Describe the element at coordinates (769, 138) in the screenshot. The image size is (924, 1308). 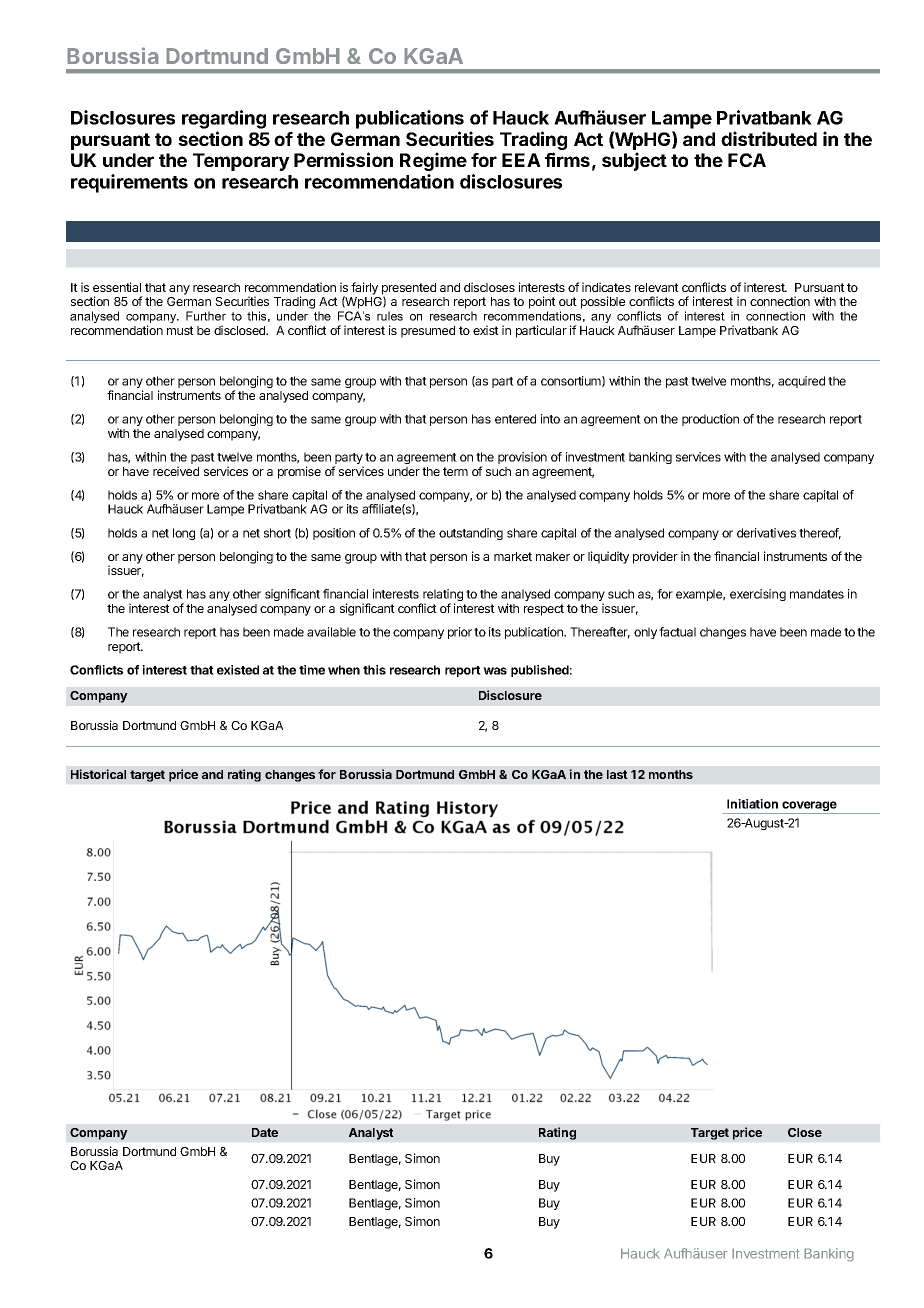
I see `distributed` at that location.
